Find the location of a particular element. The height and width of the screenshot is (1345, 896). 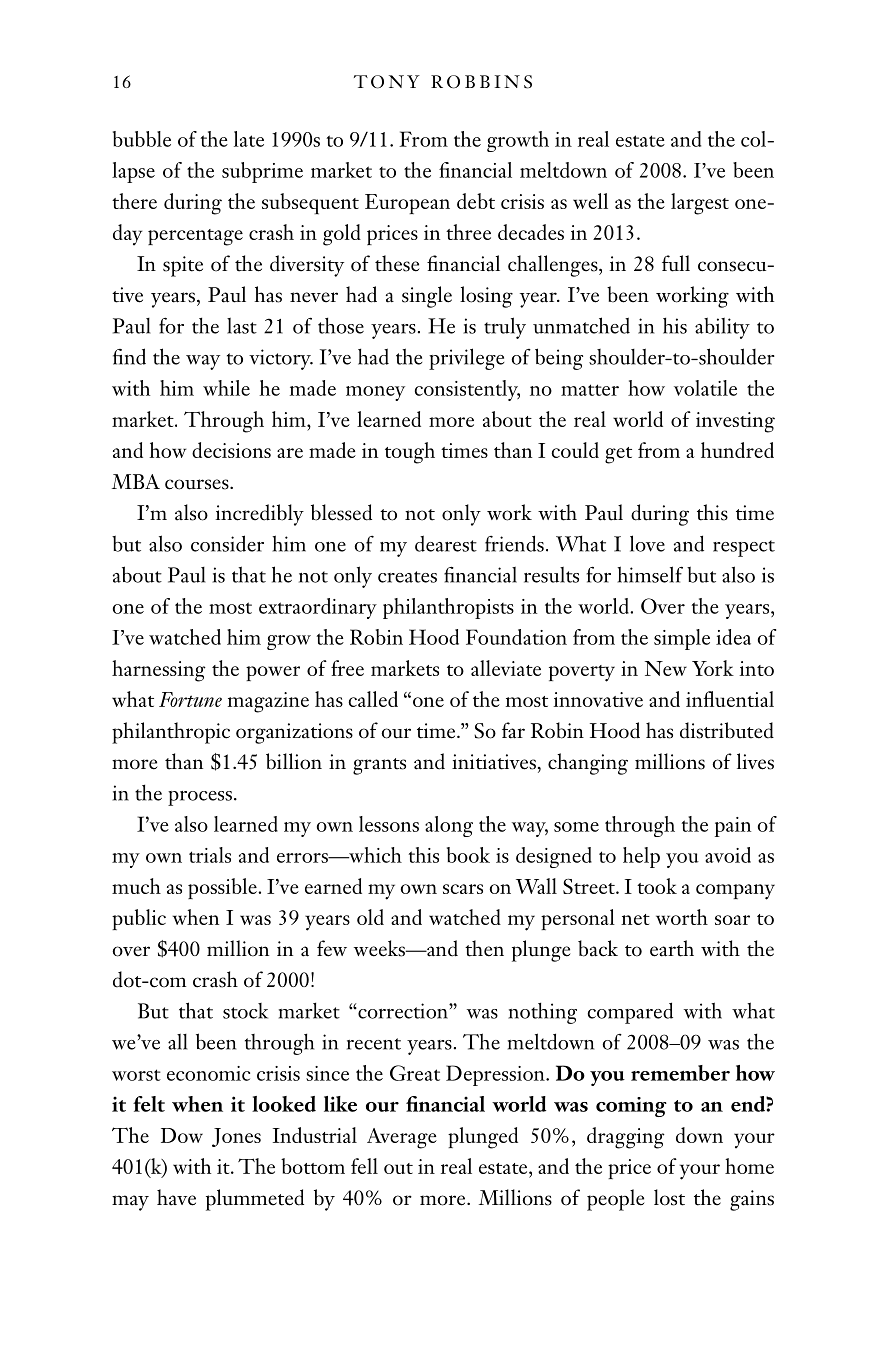

volatile is located at coordinates (705, 388).
